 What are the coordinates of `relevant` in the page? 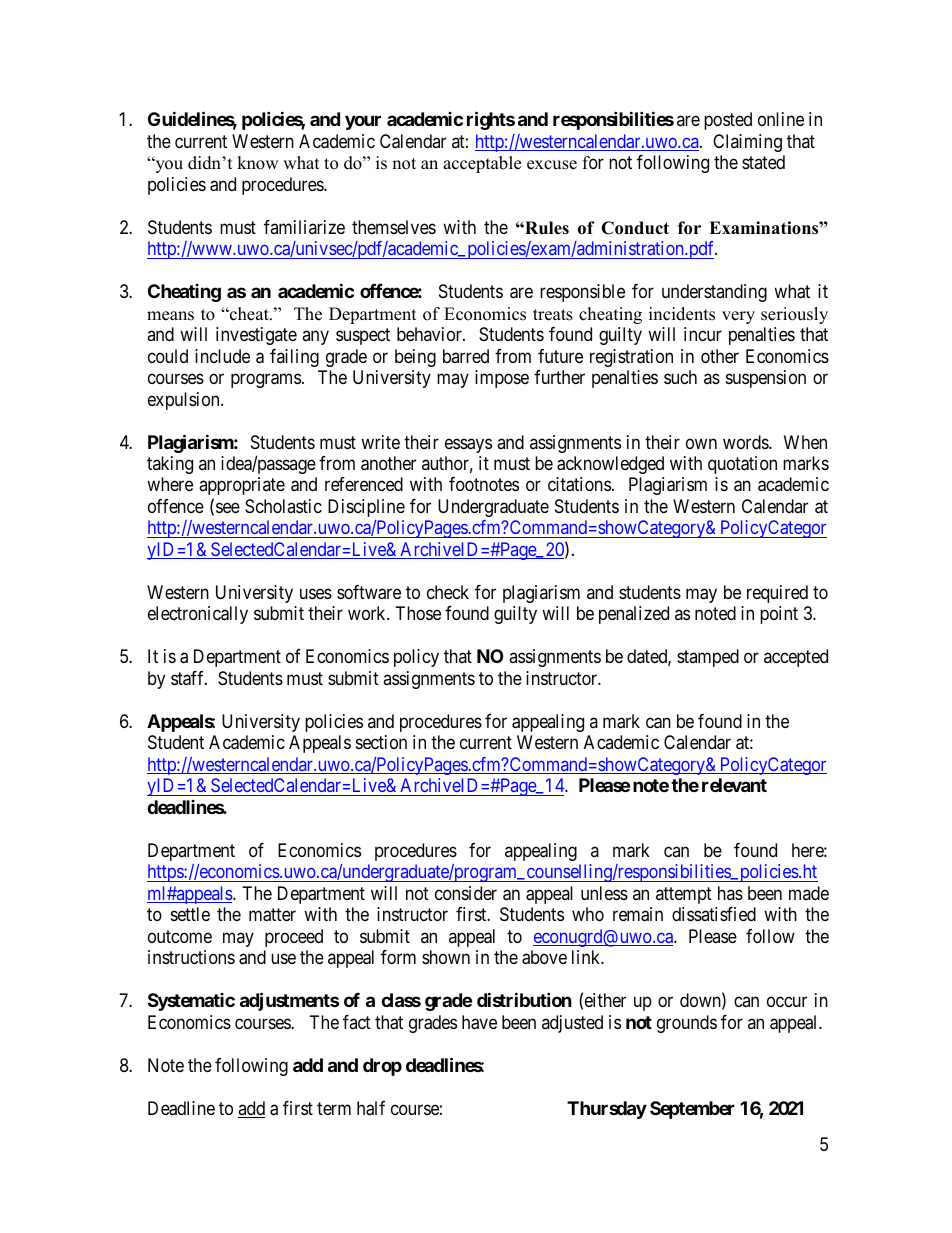 It's located at (734, 785).
